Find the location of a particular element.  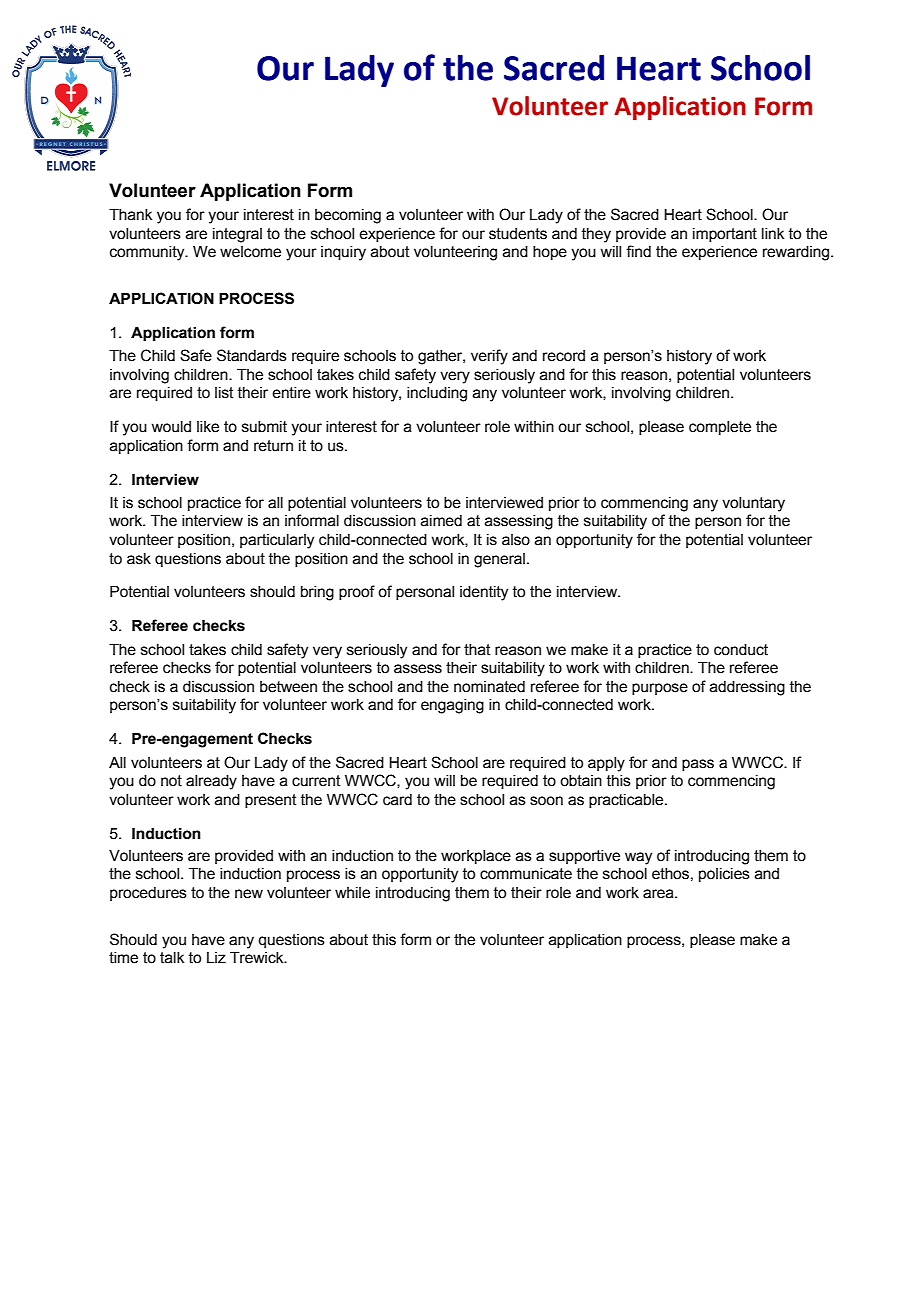

pass is located at coordinates (698, 765).
